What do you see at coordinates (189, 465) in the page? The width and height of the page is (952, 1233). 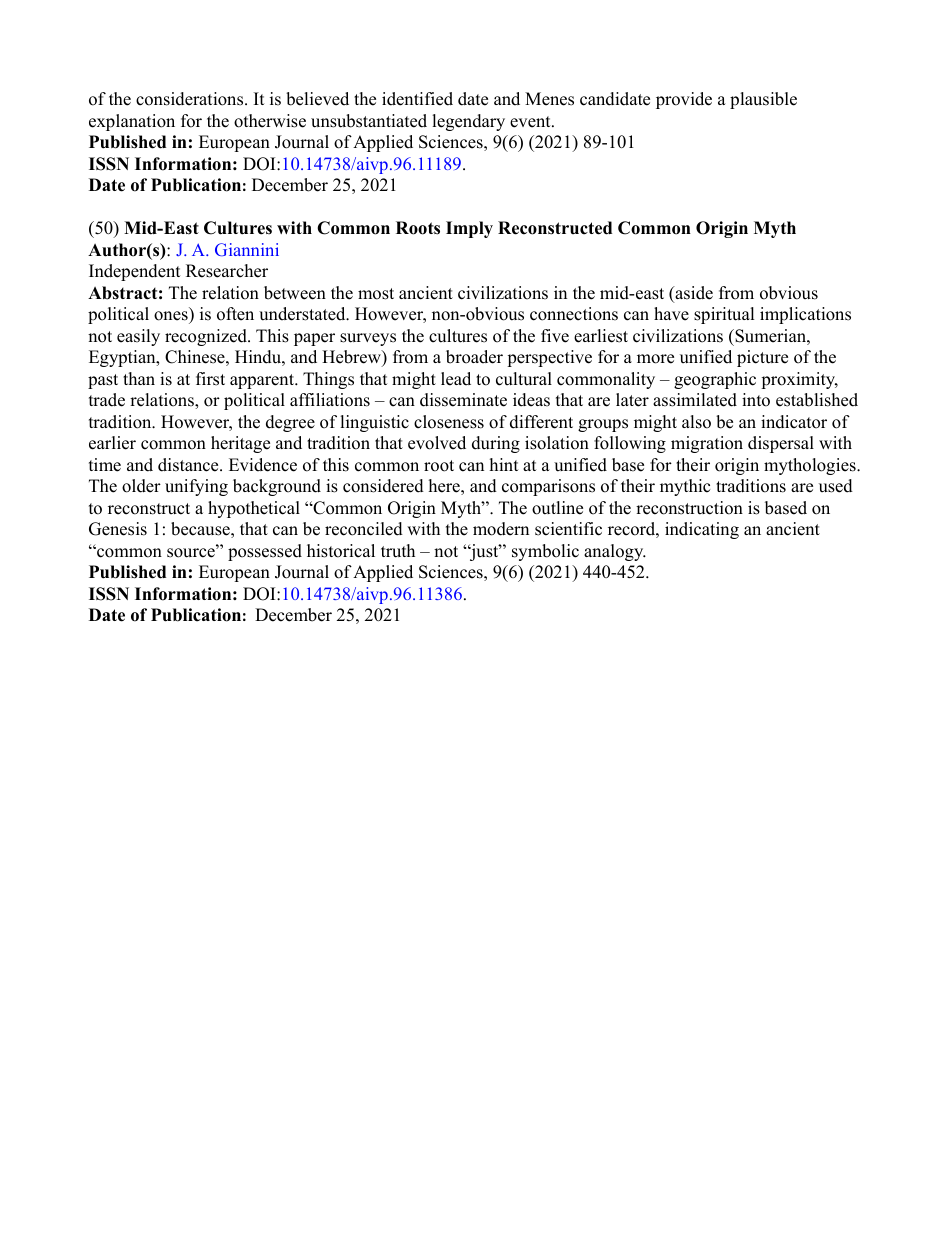 I see `distance` at bounding box center [189, 465].
